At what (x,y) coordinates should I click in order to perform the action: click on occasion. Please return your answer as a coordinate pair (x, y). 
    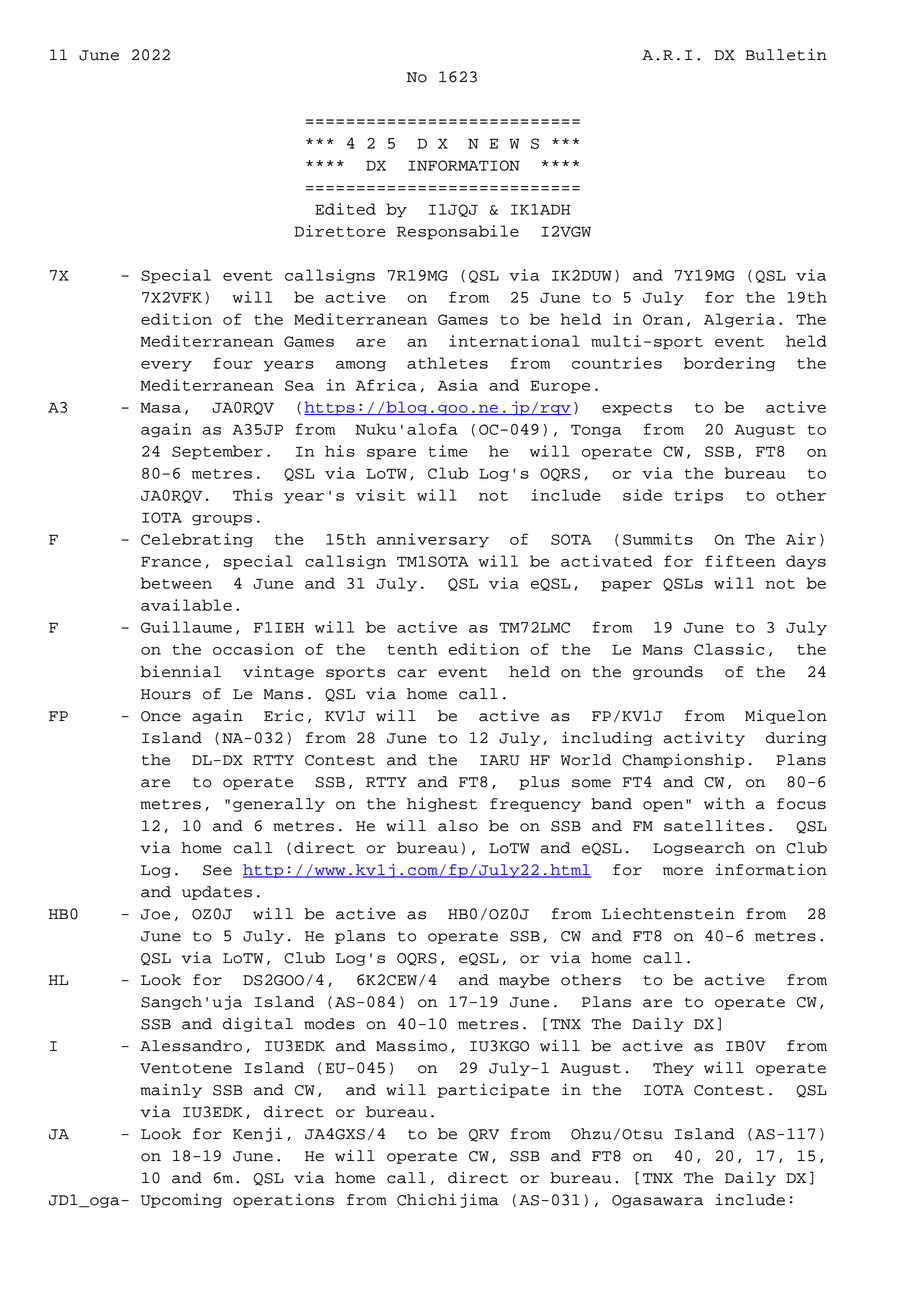
    Looking at the image, I should click on (253, 649).
